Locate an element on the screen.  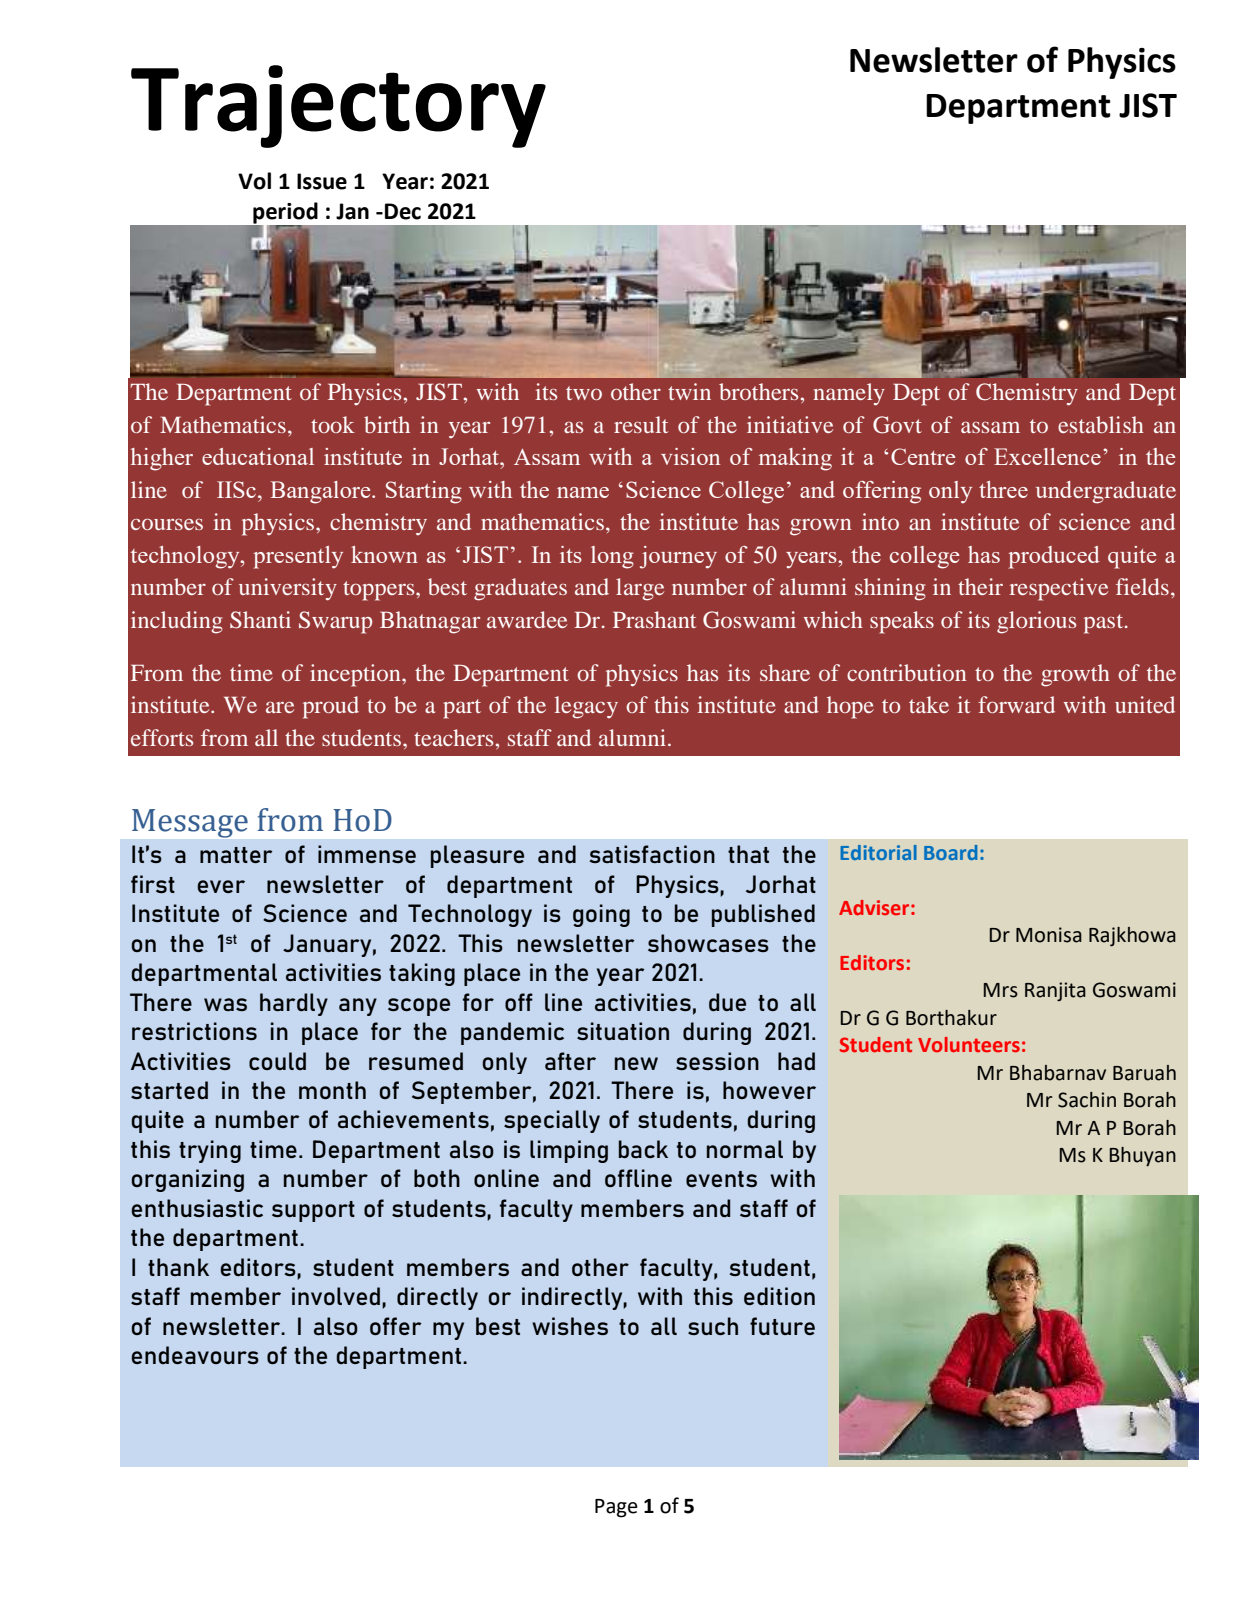
Issue is located at coordinates (322, 181).
